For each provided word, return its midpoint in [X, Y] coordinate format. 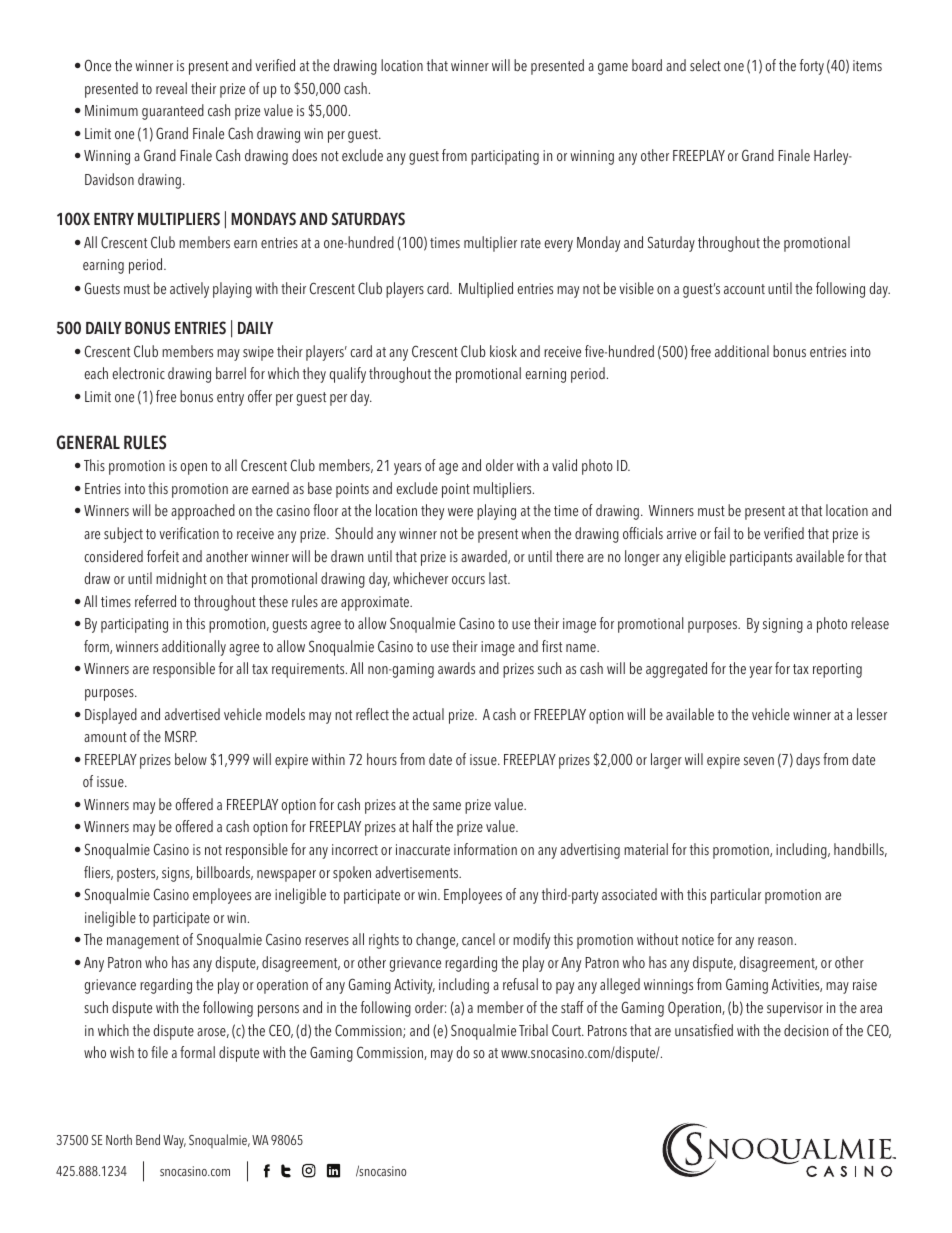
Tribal [533, 1030]
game [613, 69]
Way [174, 1142]
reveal [171, 88]
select [705, 65]
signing [783, 625]
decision [806, 1030]
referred [155, 601]
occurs [468, 580]
